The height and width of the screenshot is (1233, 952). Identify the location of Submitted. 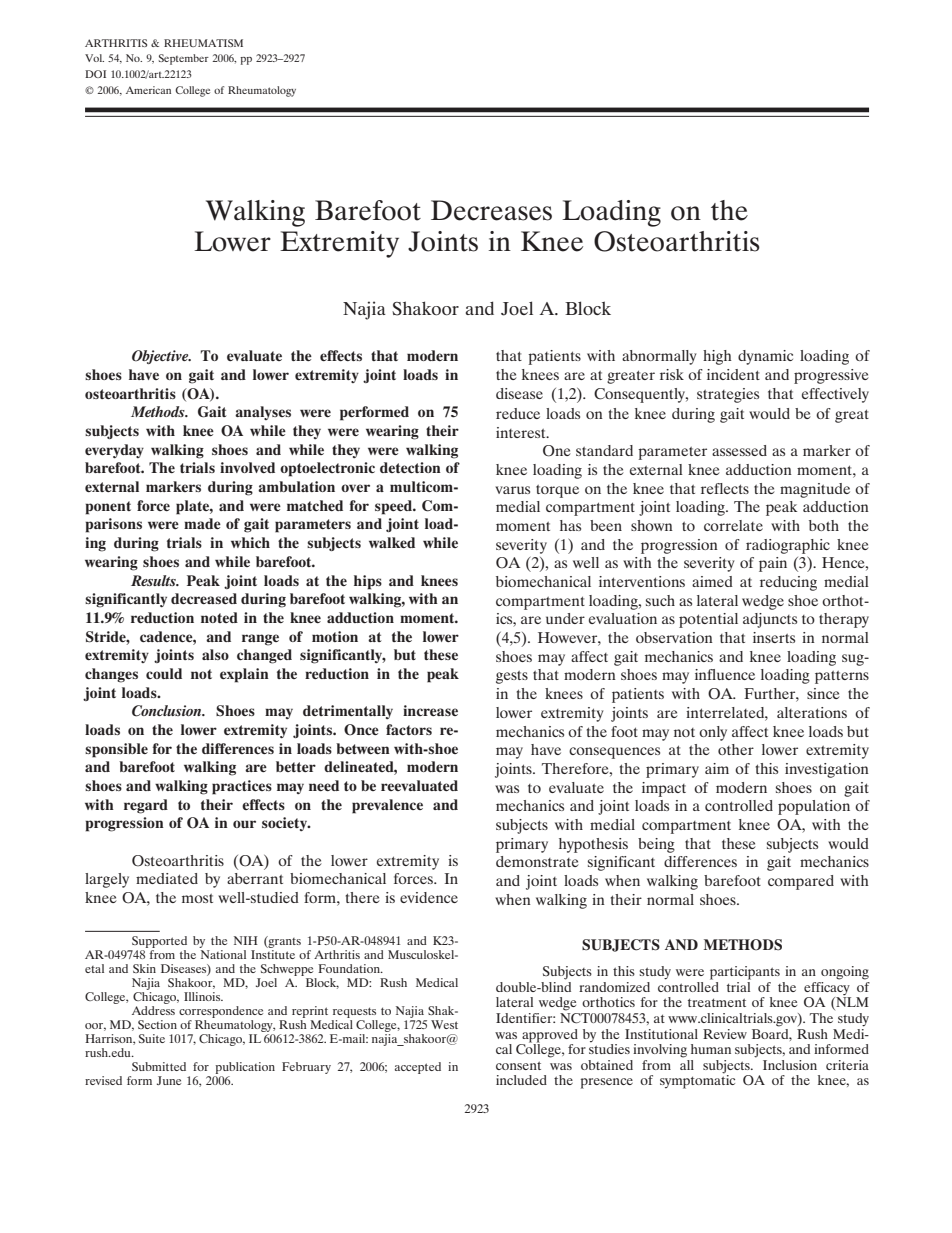
(159, 1066).
